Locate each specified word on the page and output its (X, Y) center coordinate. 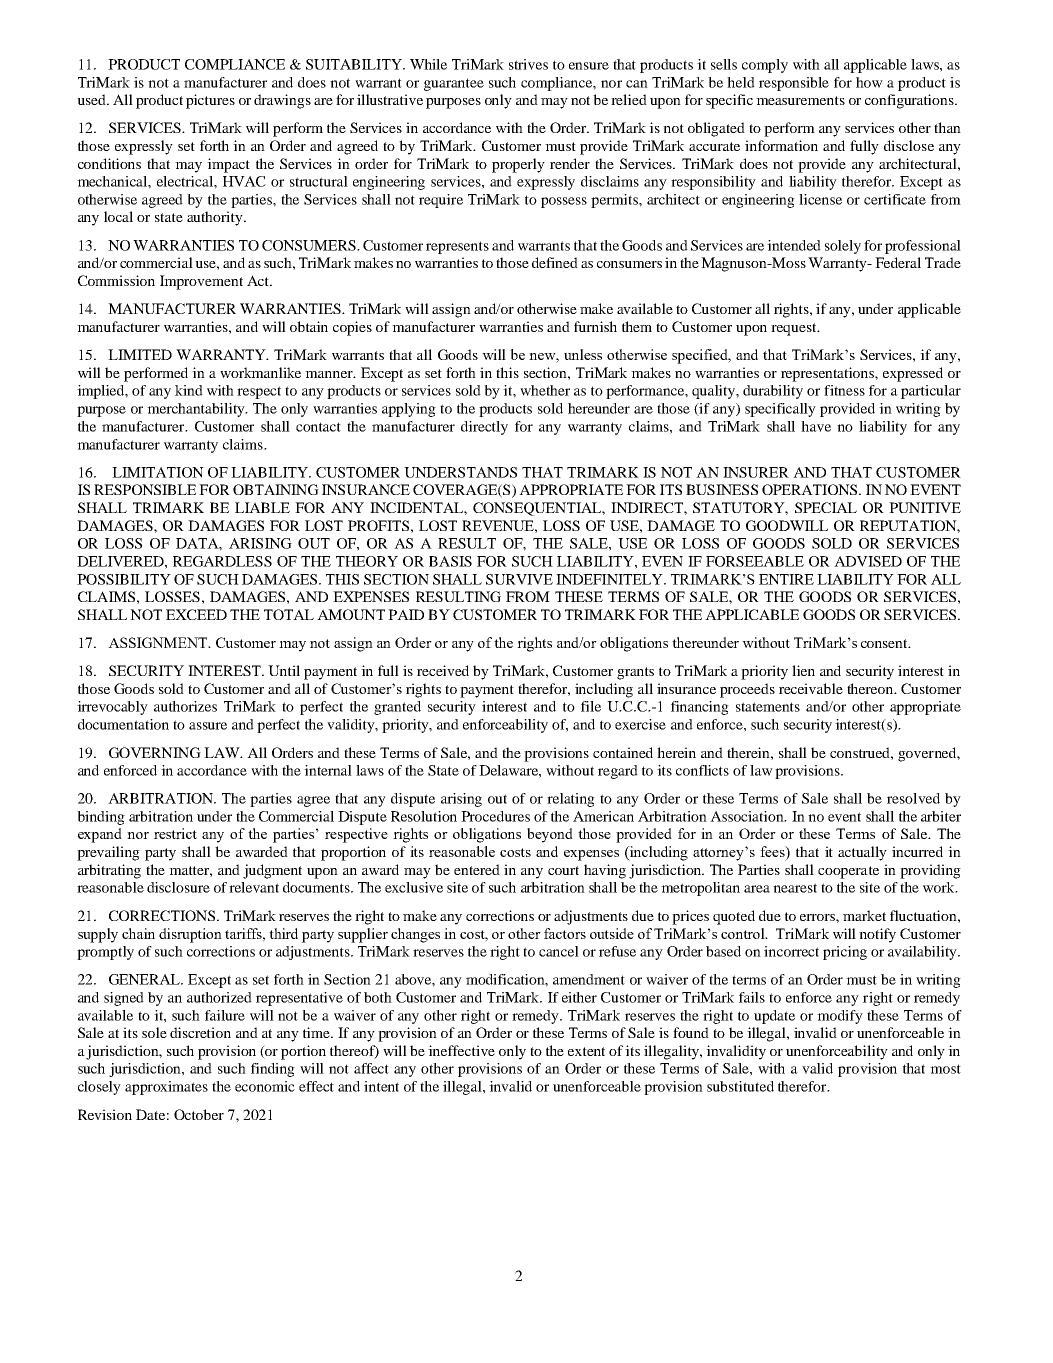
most (945, 1069)
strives (528, 64)
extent (586, 1051)
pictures (210, 101)
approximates (166, 1088)
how (869, 82)
